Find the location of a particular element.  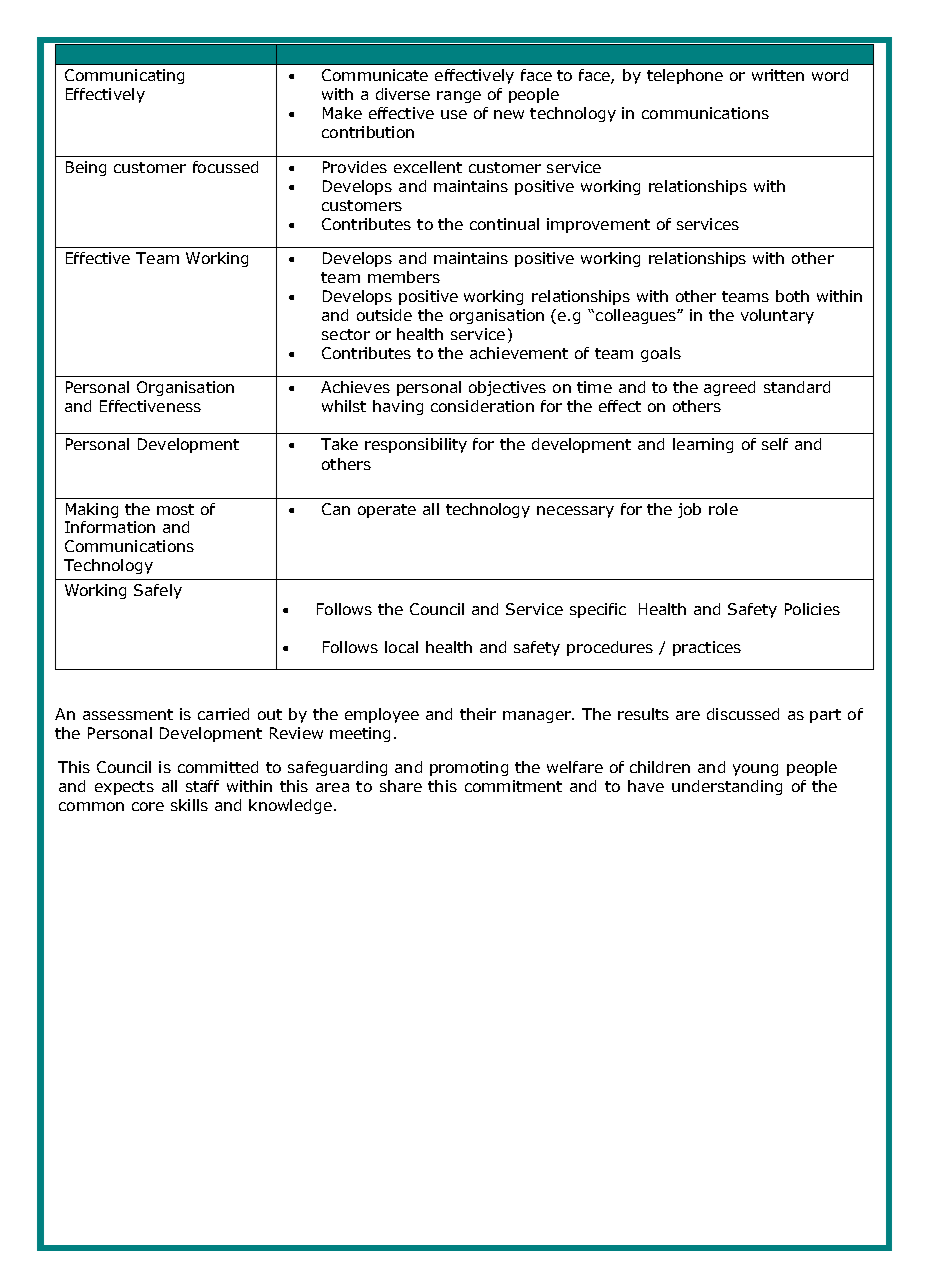

voluntary is located at coordinates (777, 316).
